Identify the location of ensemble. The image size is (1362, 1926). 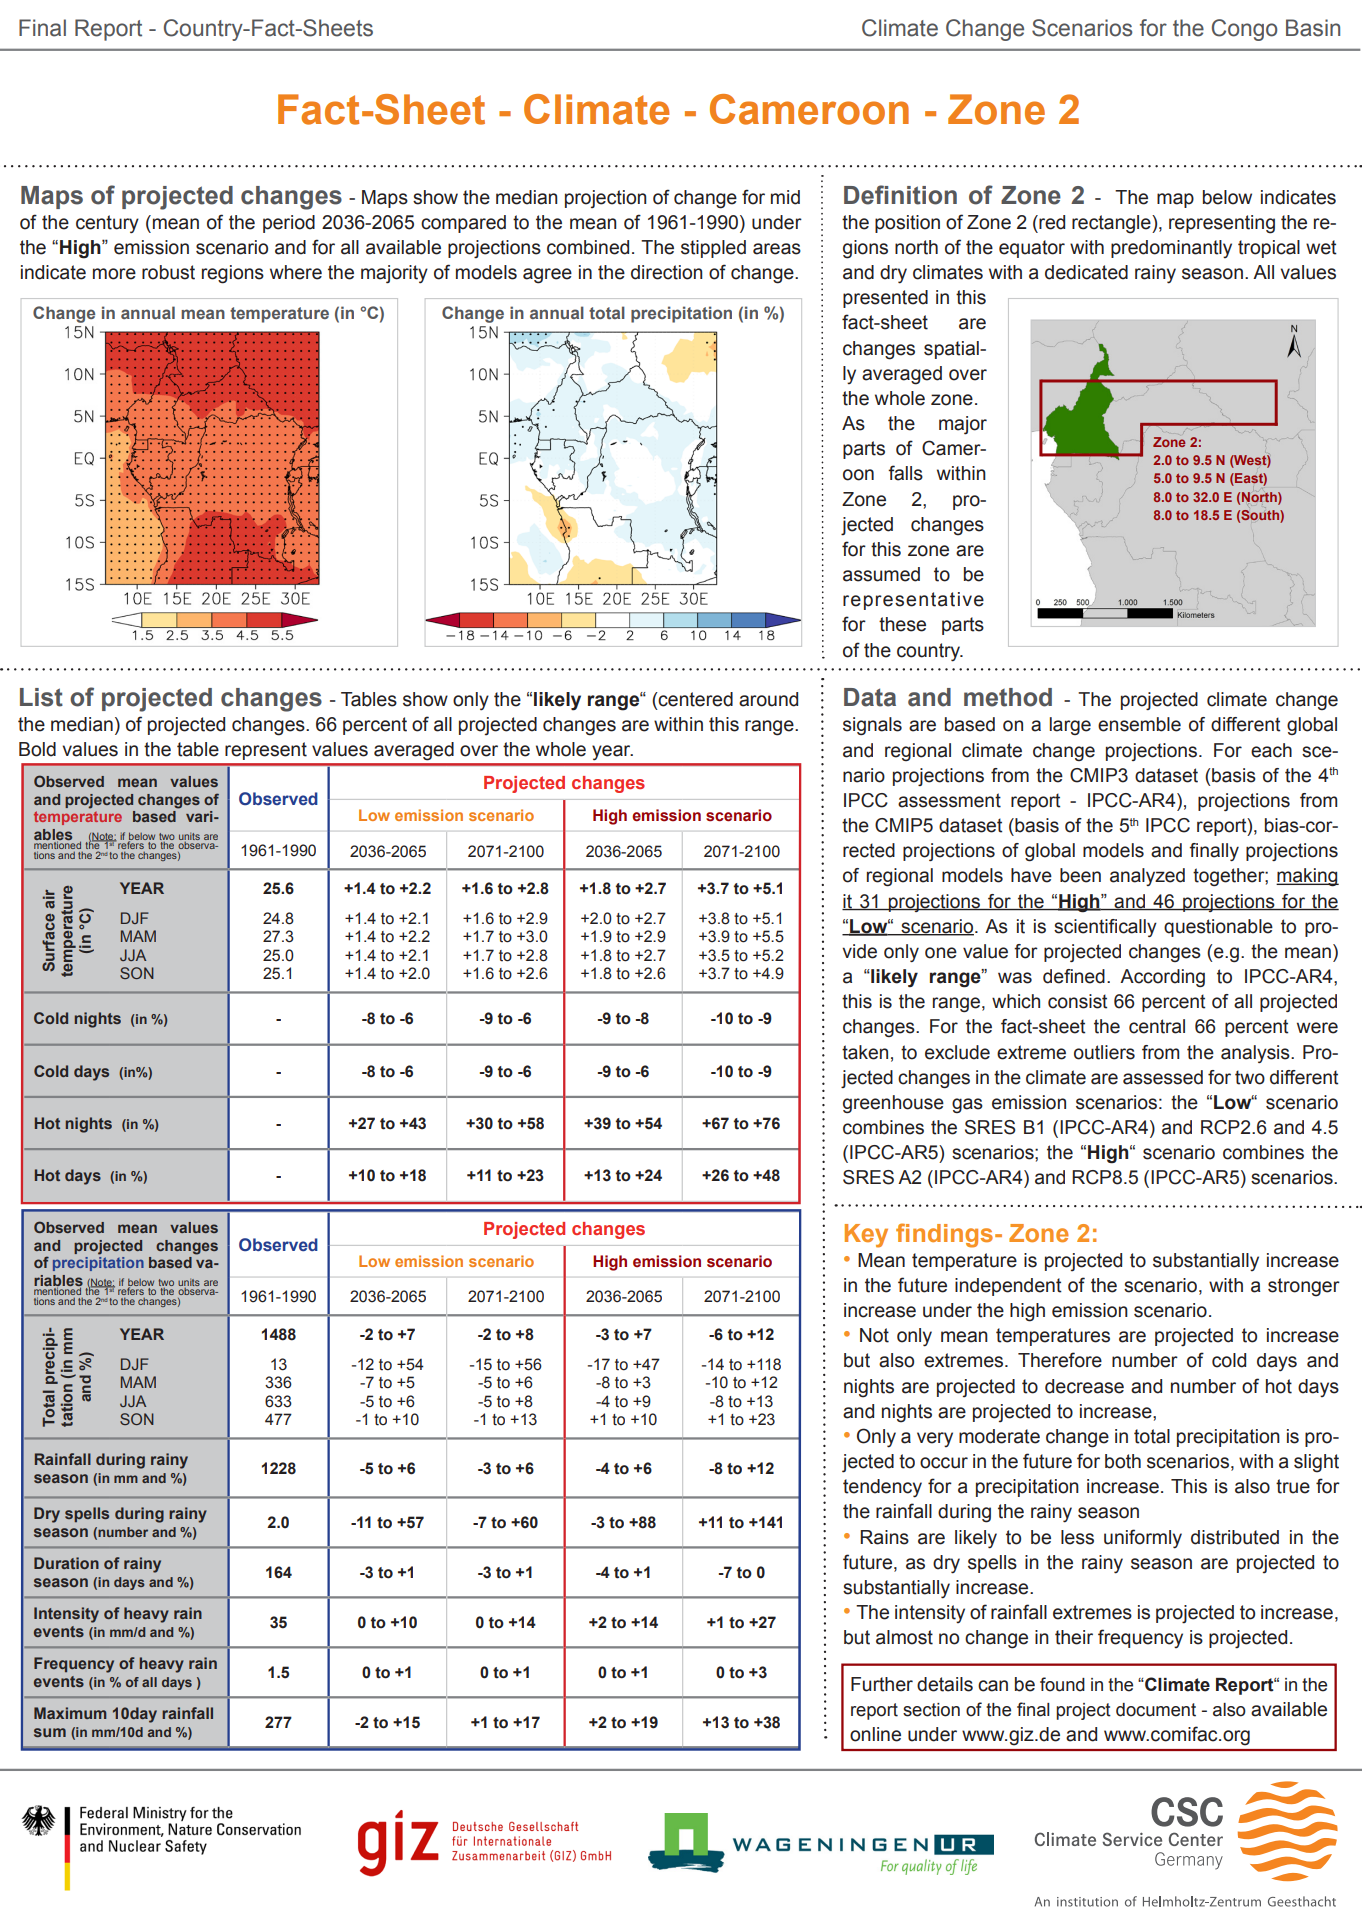
(1139, 724).
